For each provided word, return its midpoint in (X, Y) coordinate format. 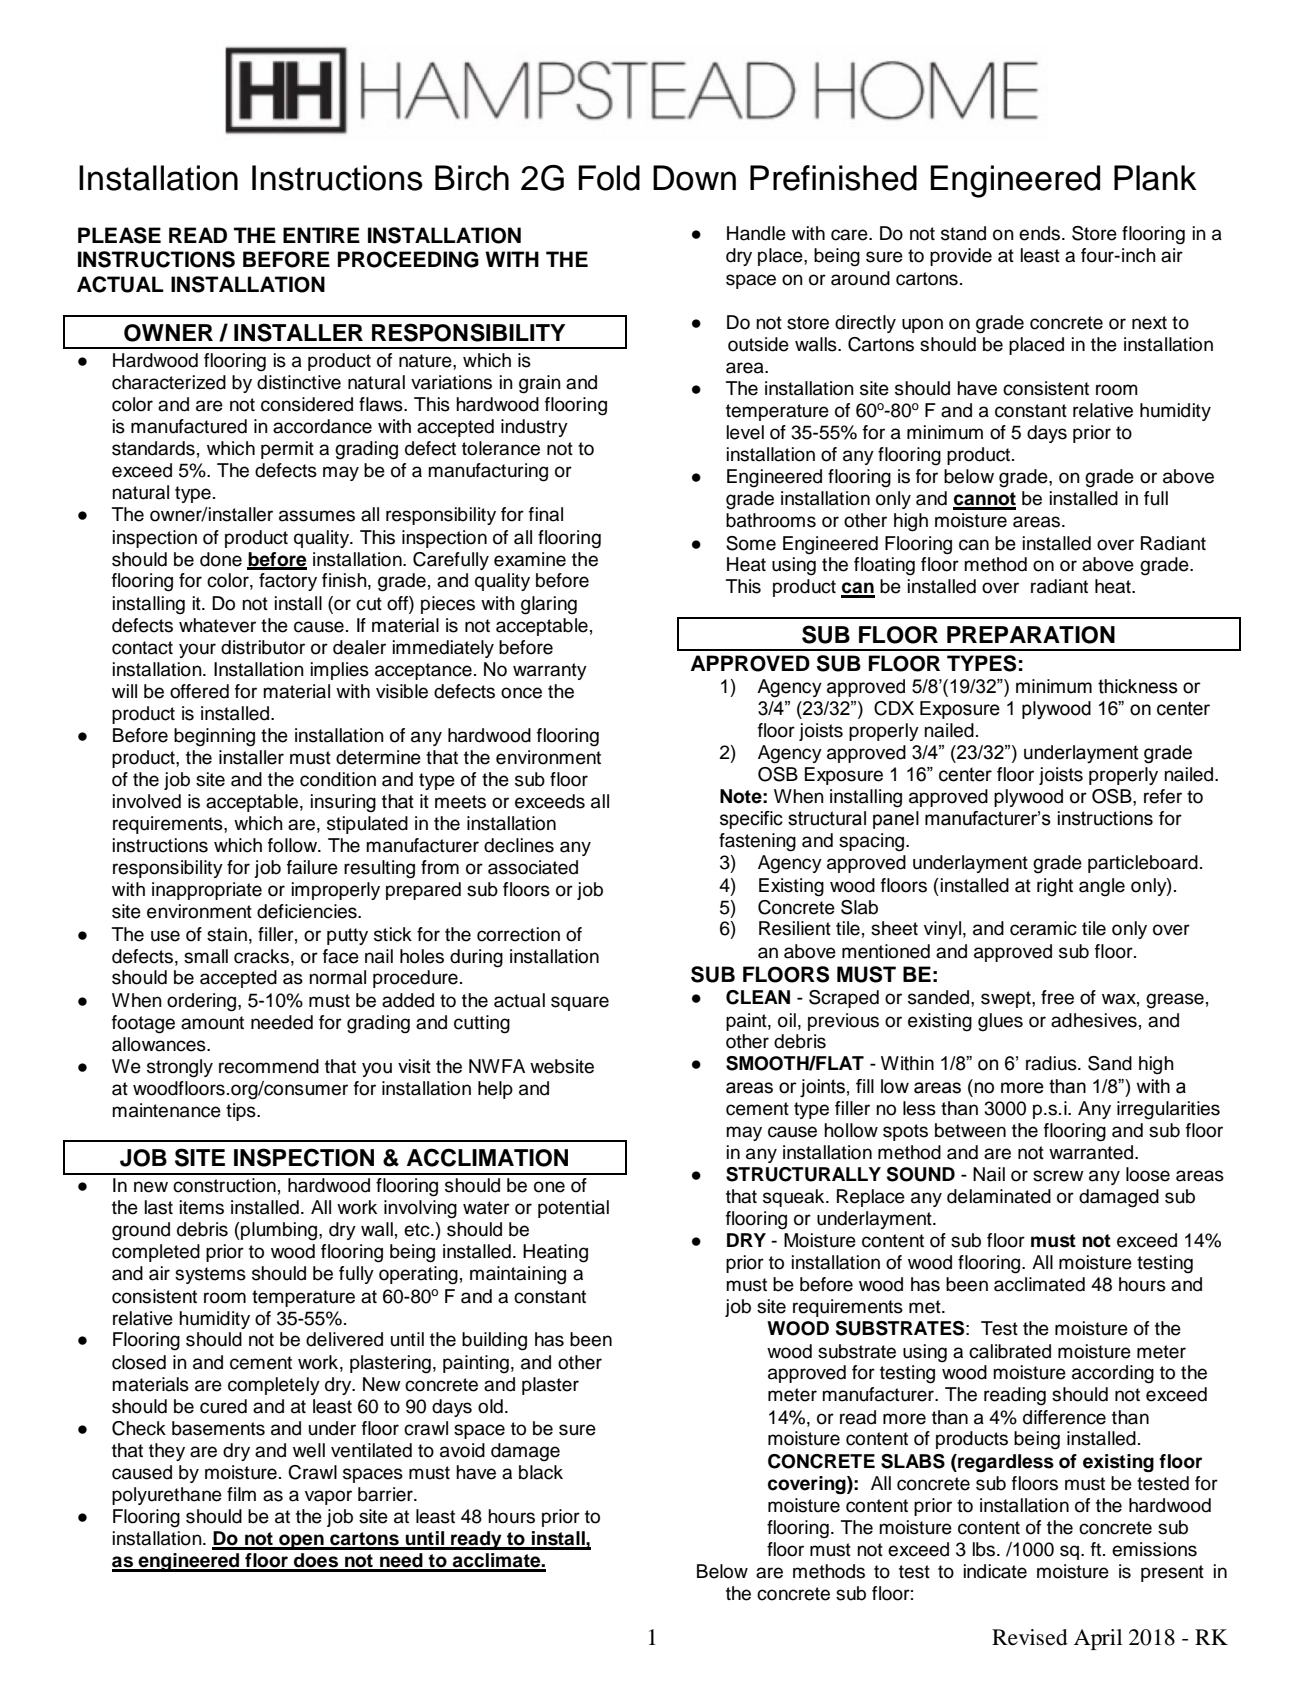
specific (751, 820)
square (580, 1003)
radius (1052, 1063)
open (301, 1542)
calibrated (1010, 1351)
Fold (609, 178)
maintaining (518, 1275)
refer (1163, 796)
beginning (214, 737)
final (546, 514)
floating (884, 566)
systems (210, 1275)
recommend (269, 1066)
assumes (317, 516)
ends (1041, 233)
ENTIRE (321, 235)
